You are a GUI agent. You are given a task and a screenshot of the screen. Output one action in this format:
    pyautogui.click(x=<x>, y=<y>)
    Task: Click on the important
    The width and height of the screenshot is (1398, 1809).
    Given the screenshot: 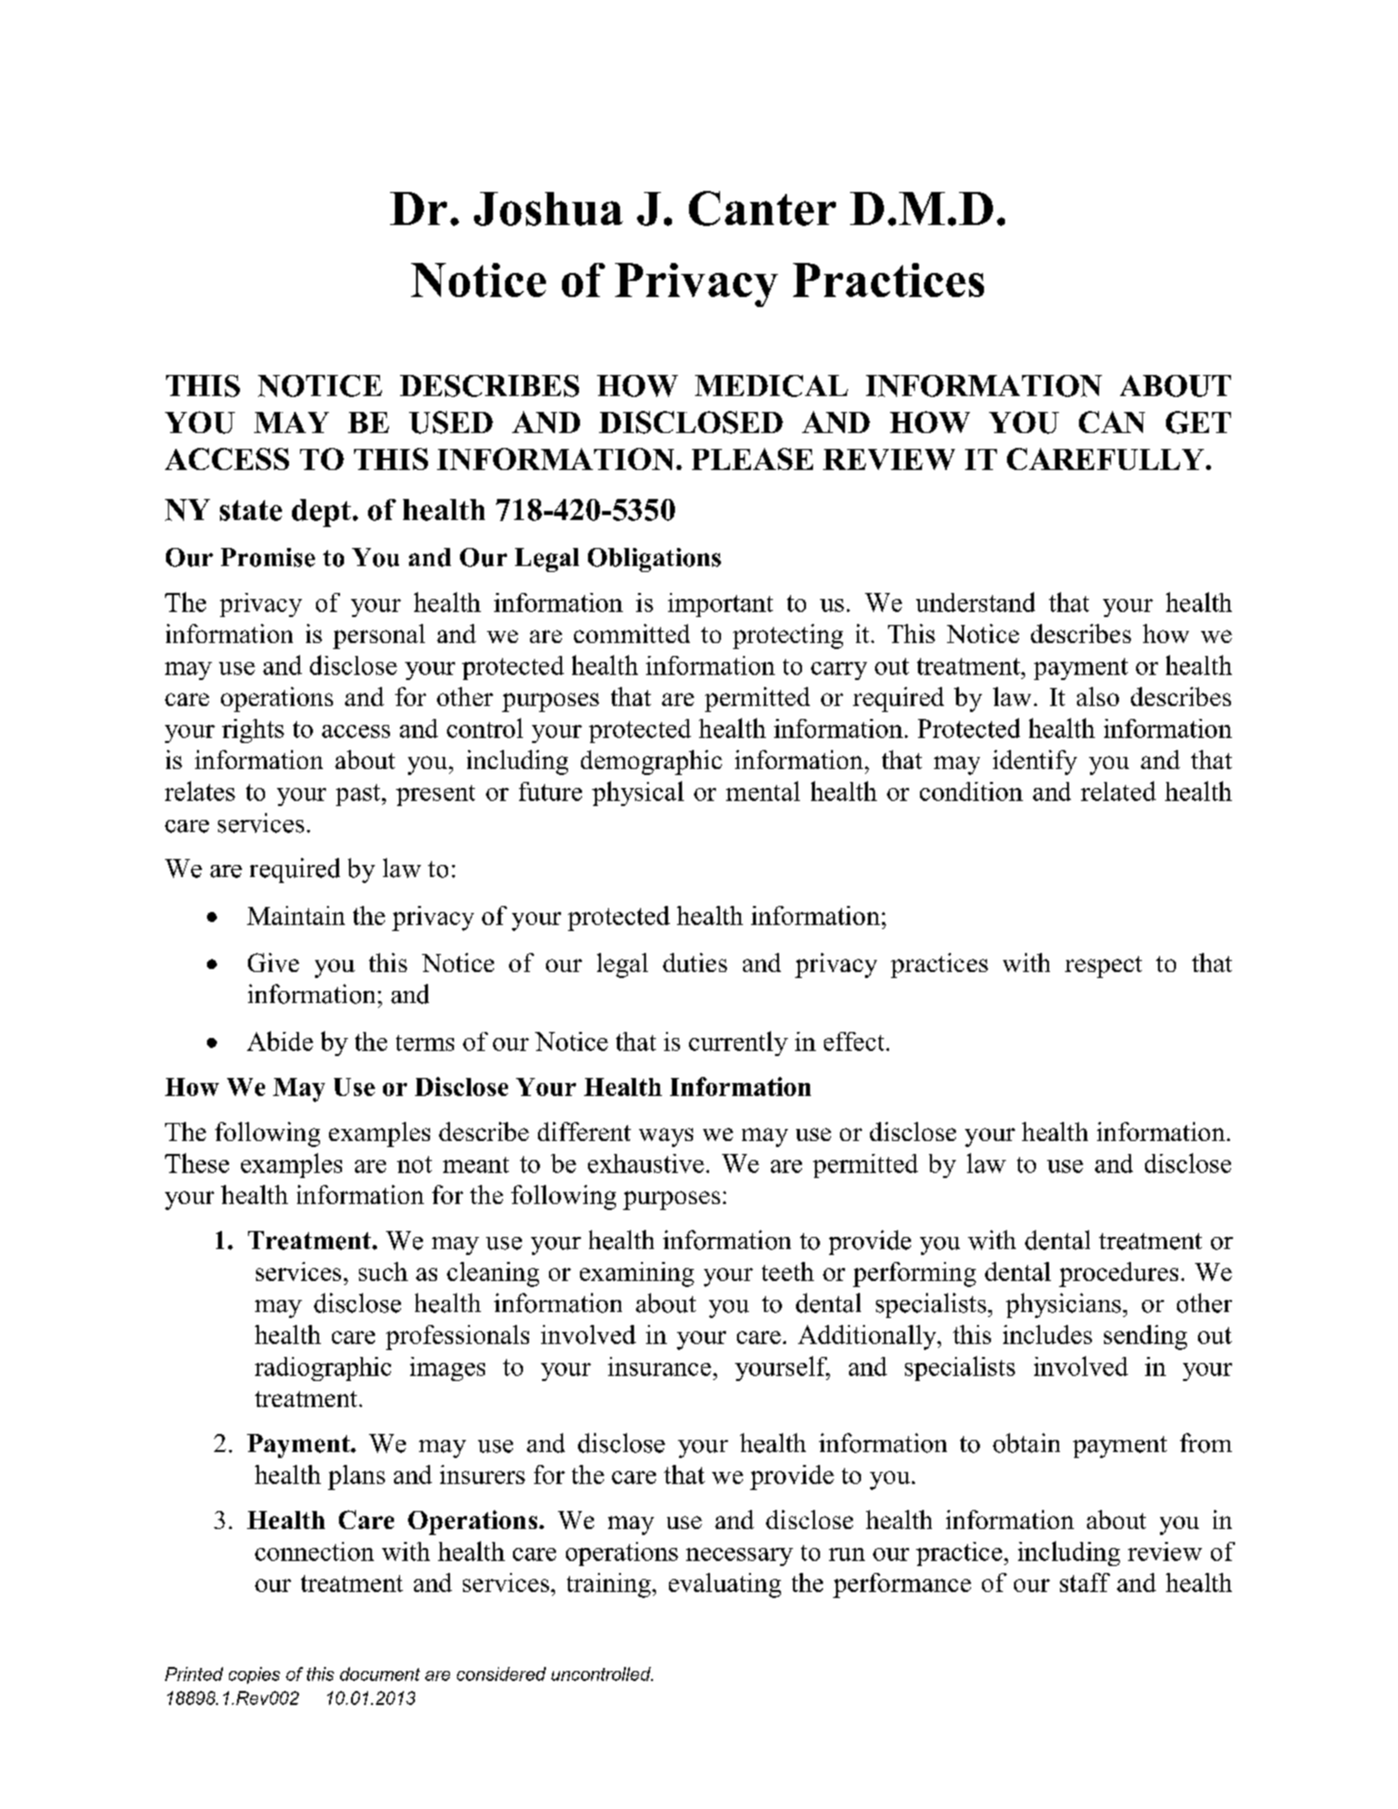 What is the action you would take?
    pyautogui.click(x=720, y=605)
